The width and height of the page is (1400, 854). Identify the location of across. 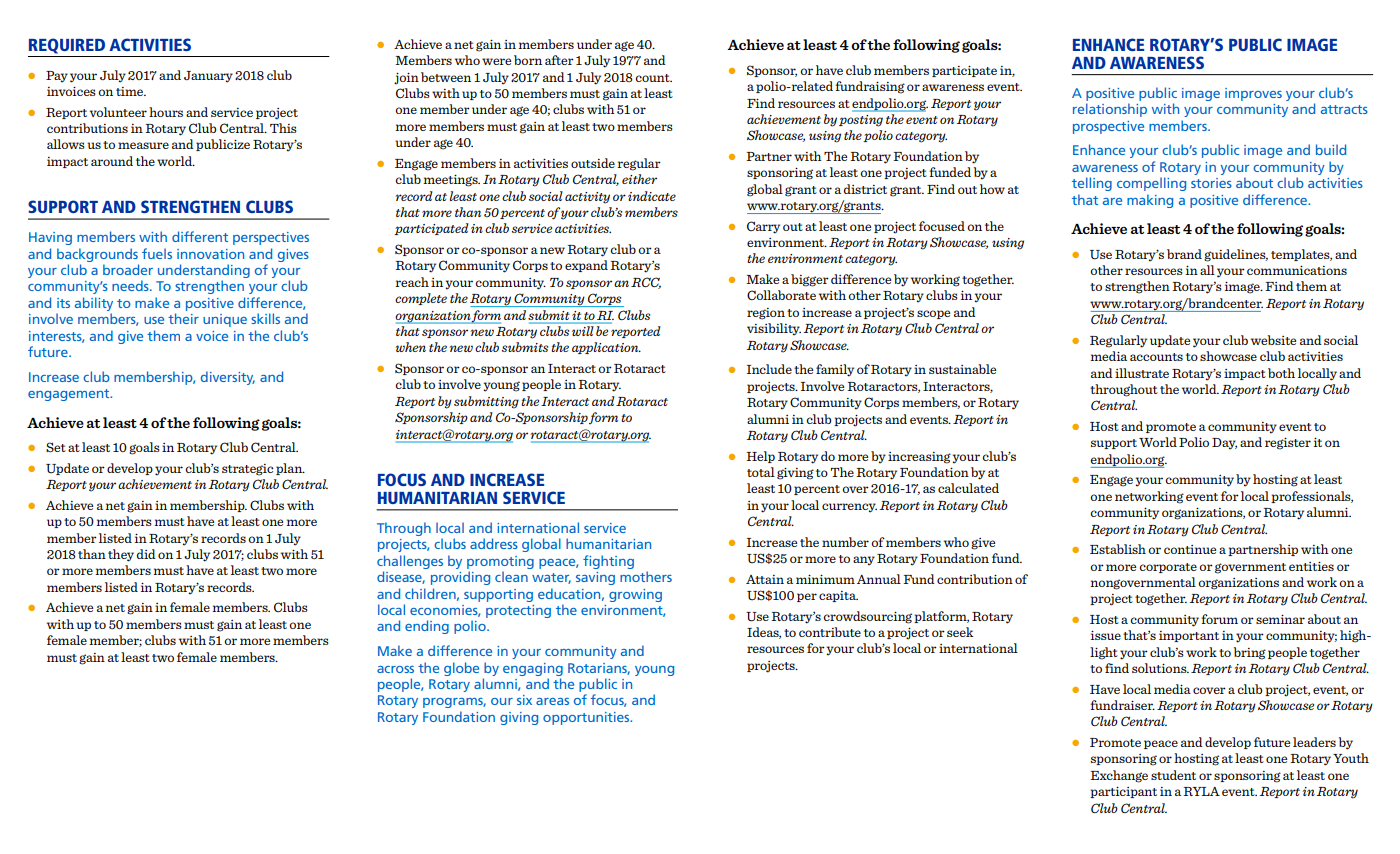
(395, 669).
